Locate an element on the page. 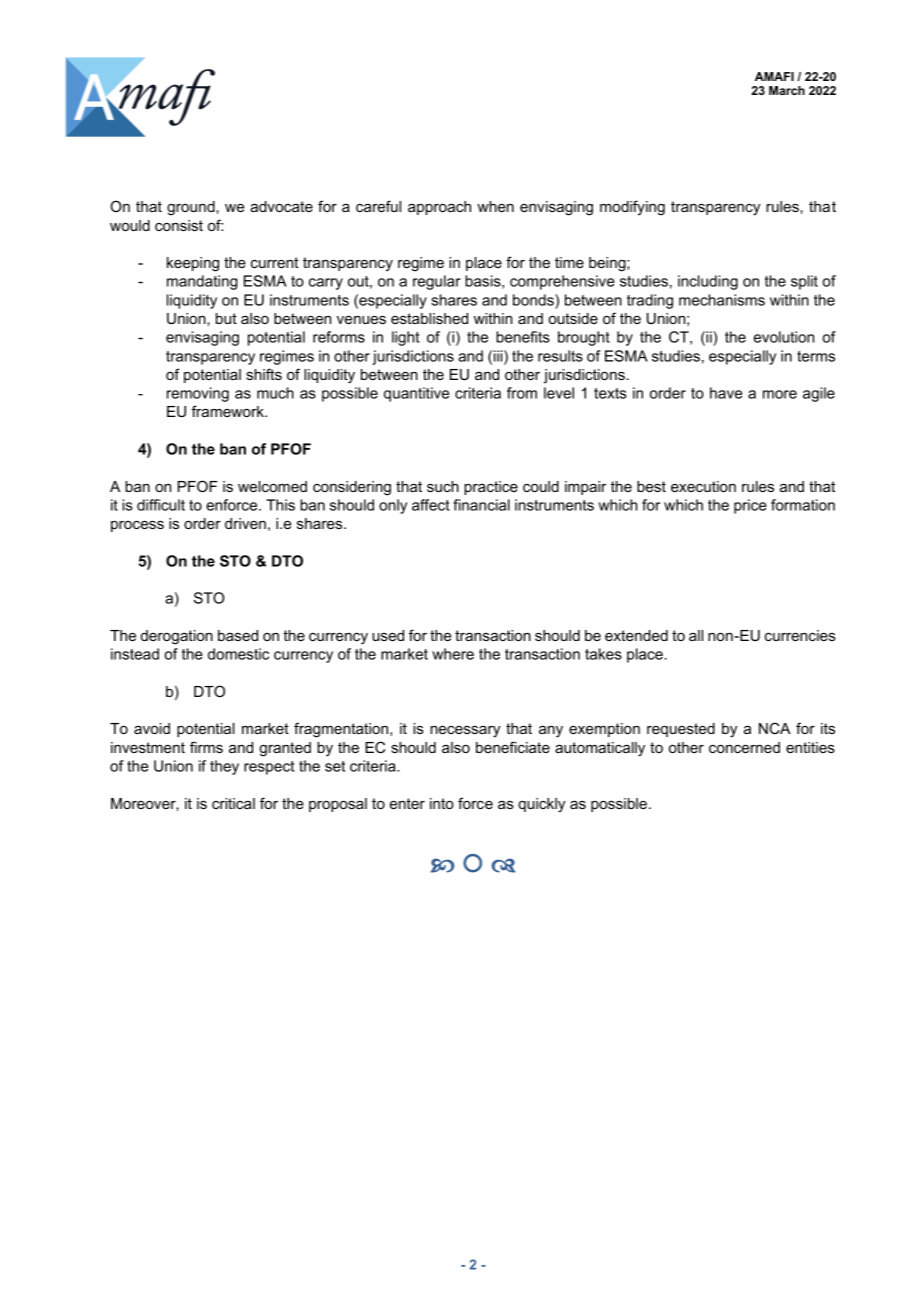  they is located at coordinates (224, 767).
